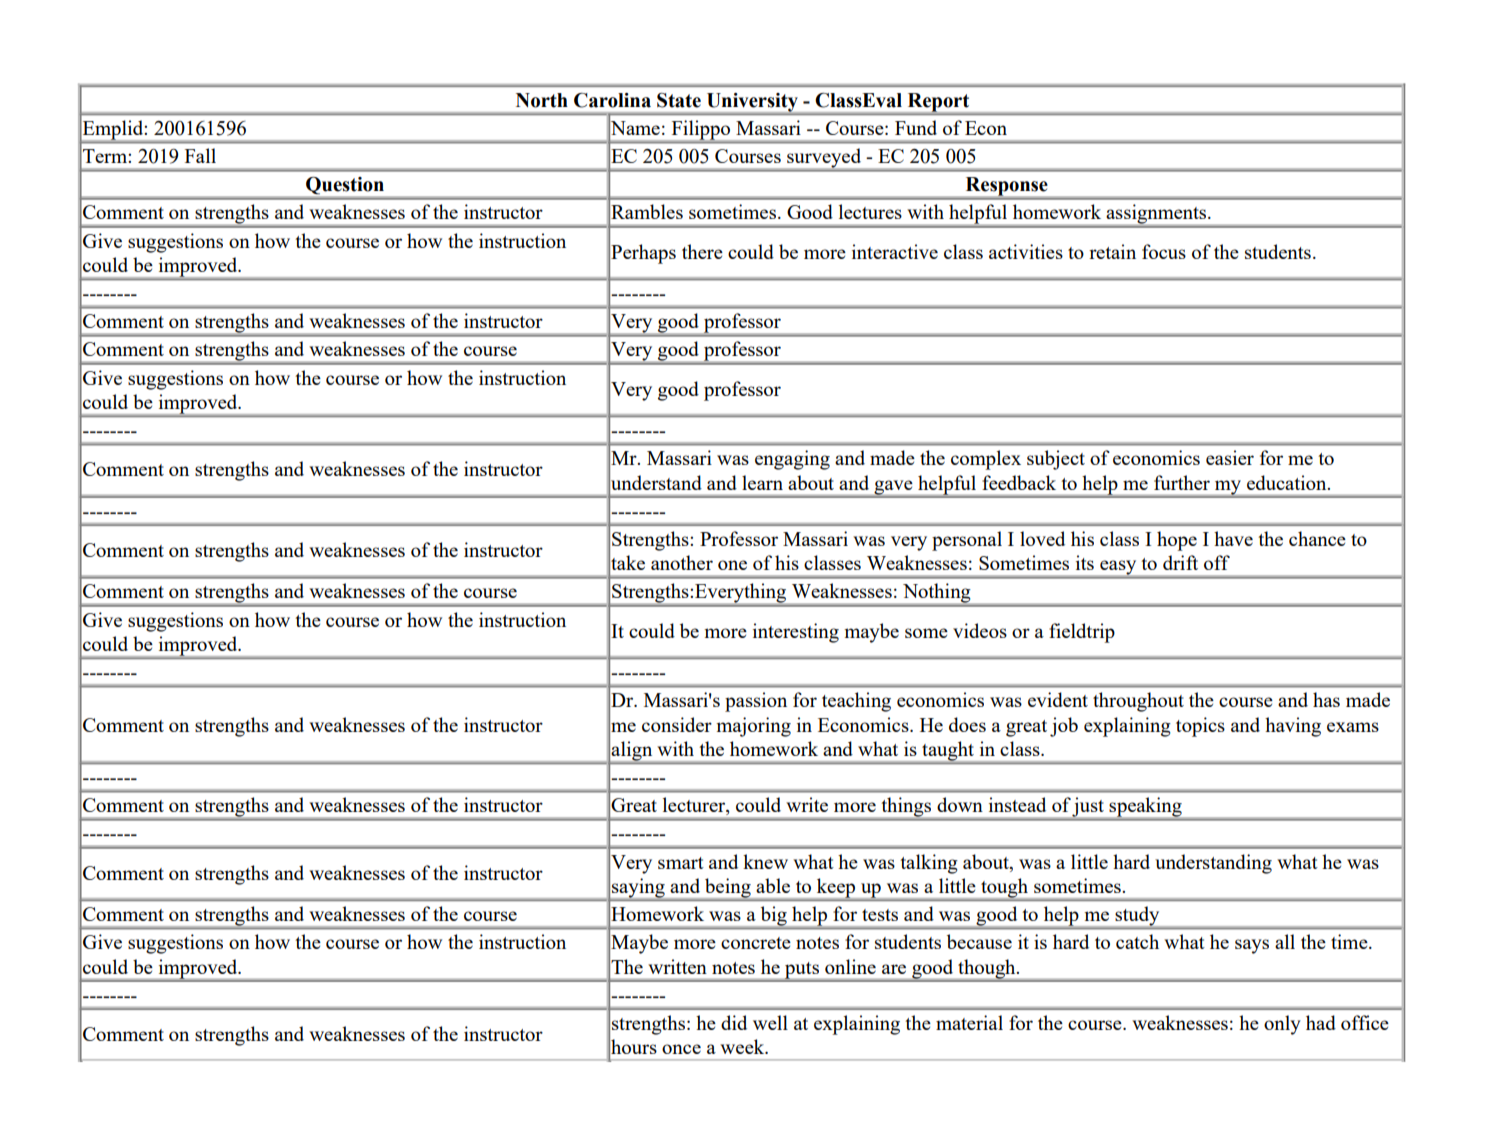 Image resolution: width=1485 pixels, height=1148 pixels. Describe the element at coordinates (1180, 562) in the image. I see `drift` at that location.
